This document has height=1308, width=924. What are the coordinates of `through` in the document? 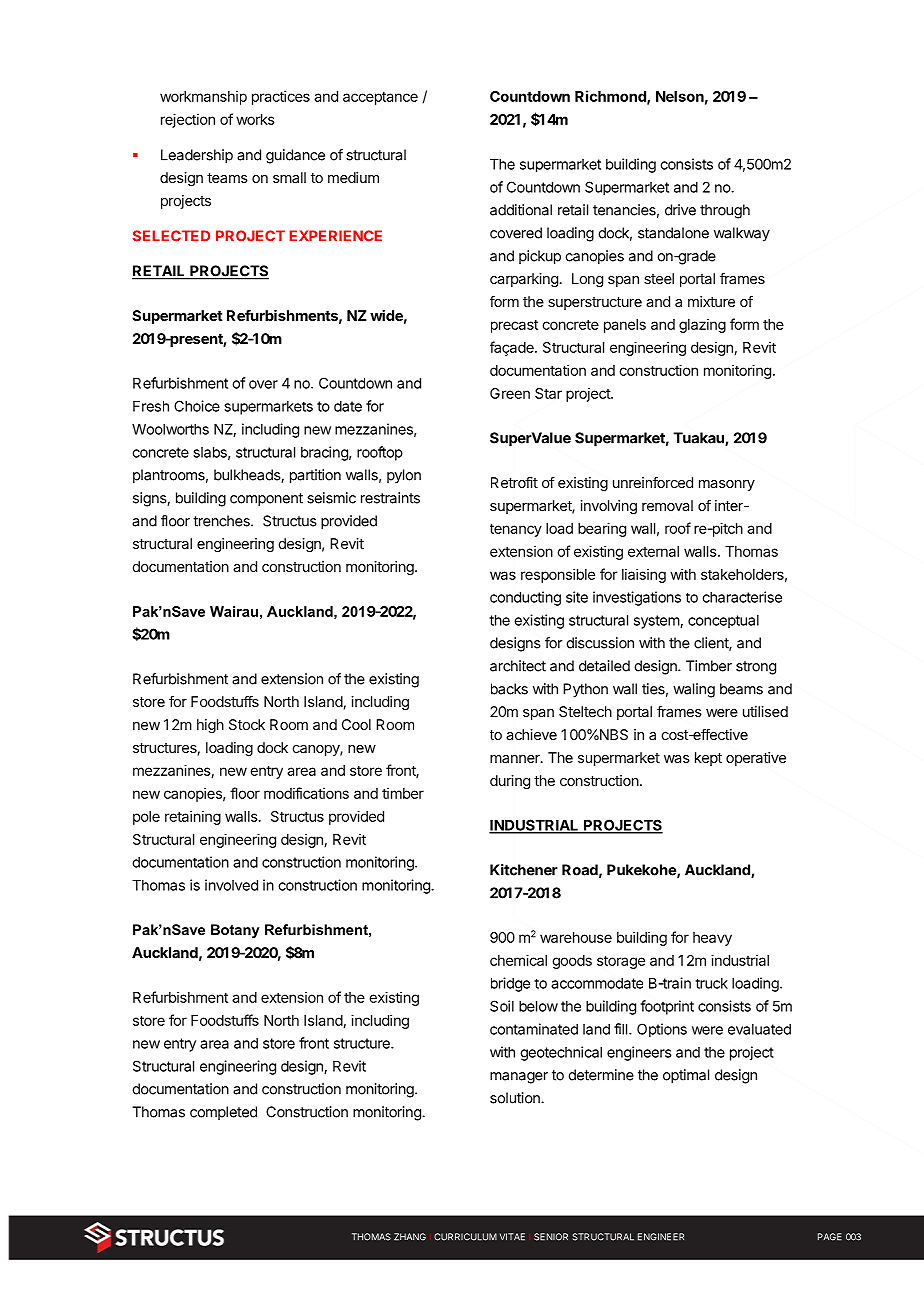 It's located at (725, 211).
